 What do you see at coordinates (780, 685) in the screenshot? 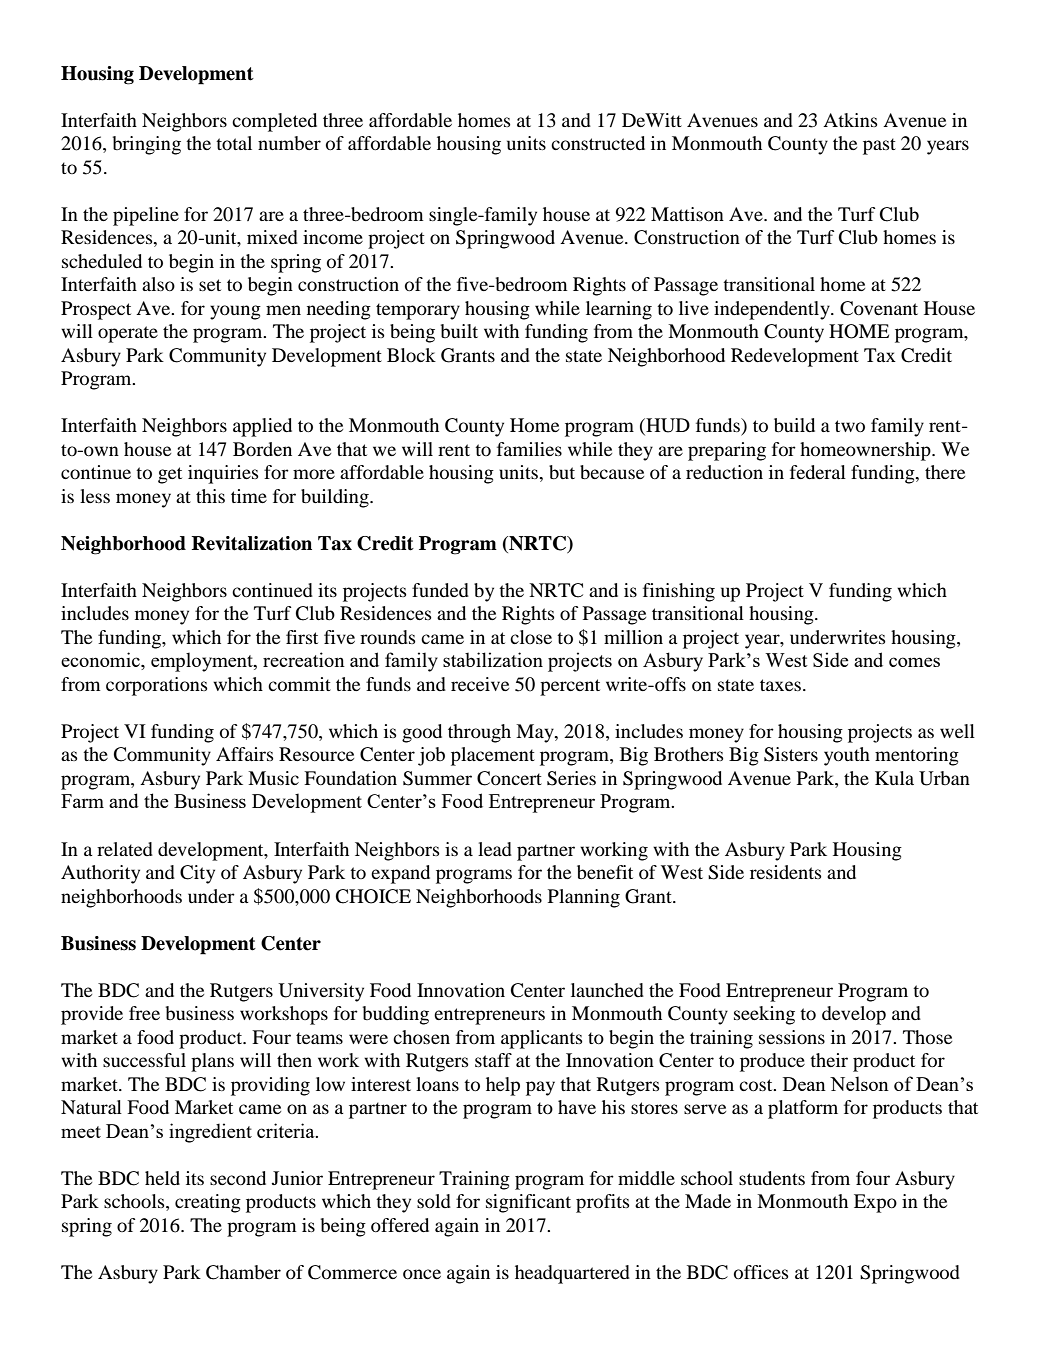
I see `taxes` at bounding box center [780, 685].
